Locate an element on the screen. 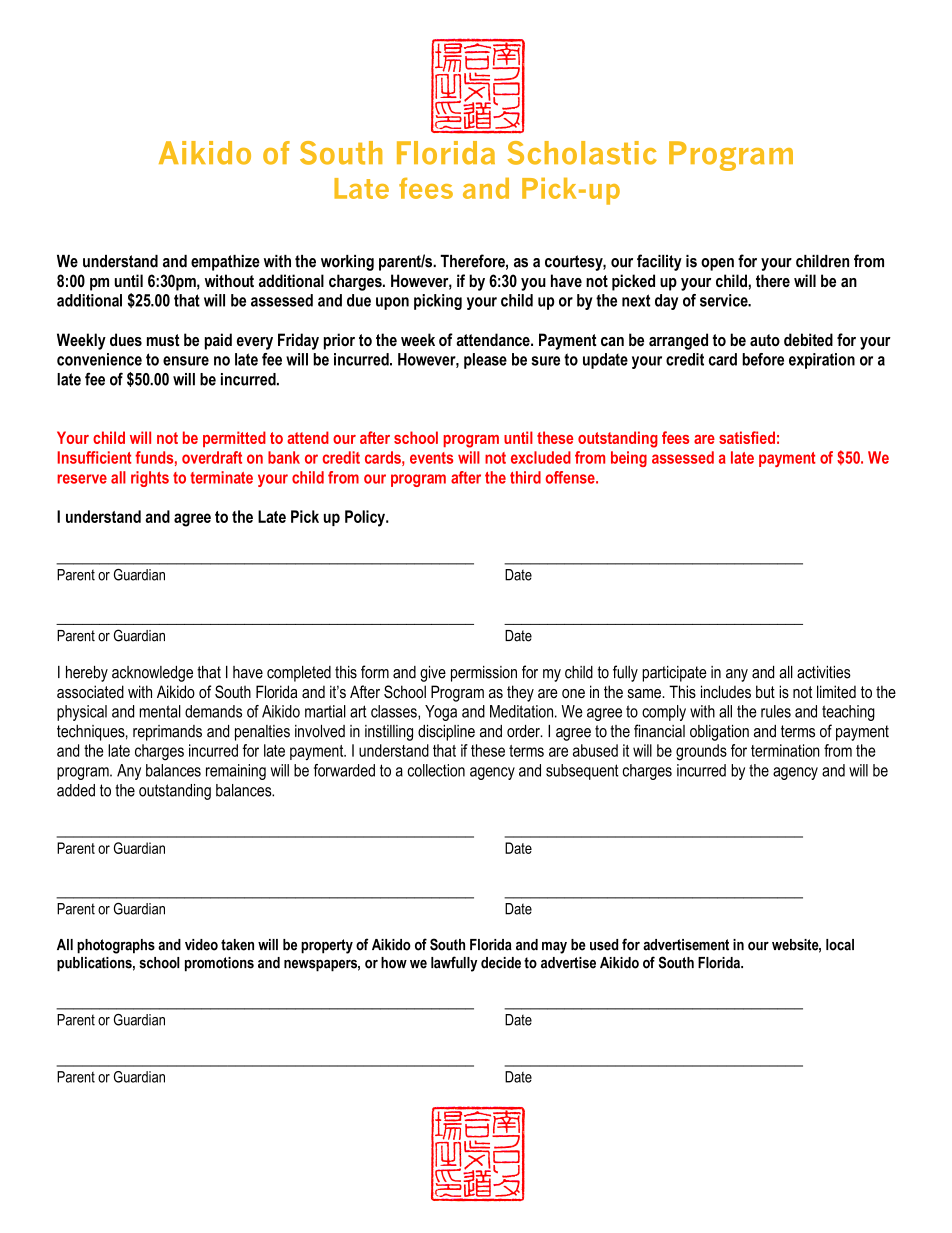  Scholastic is located at coordinates (582, 153).
